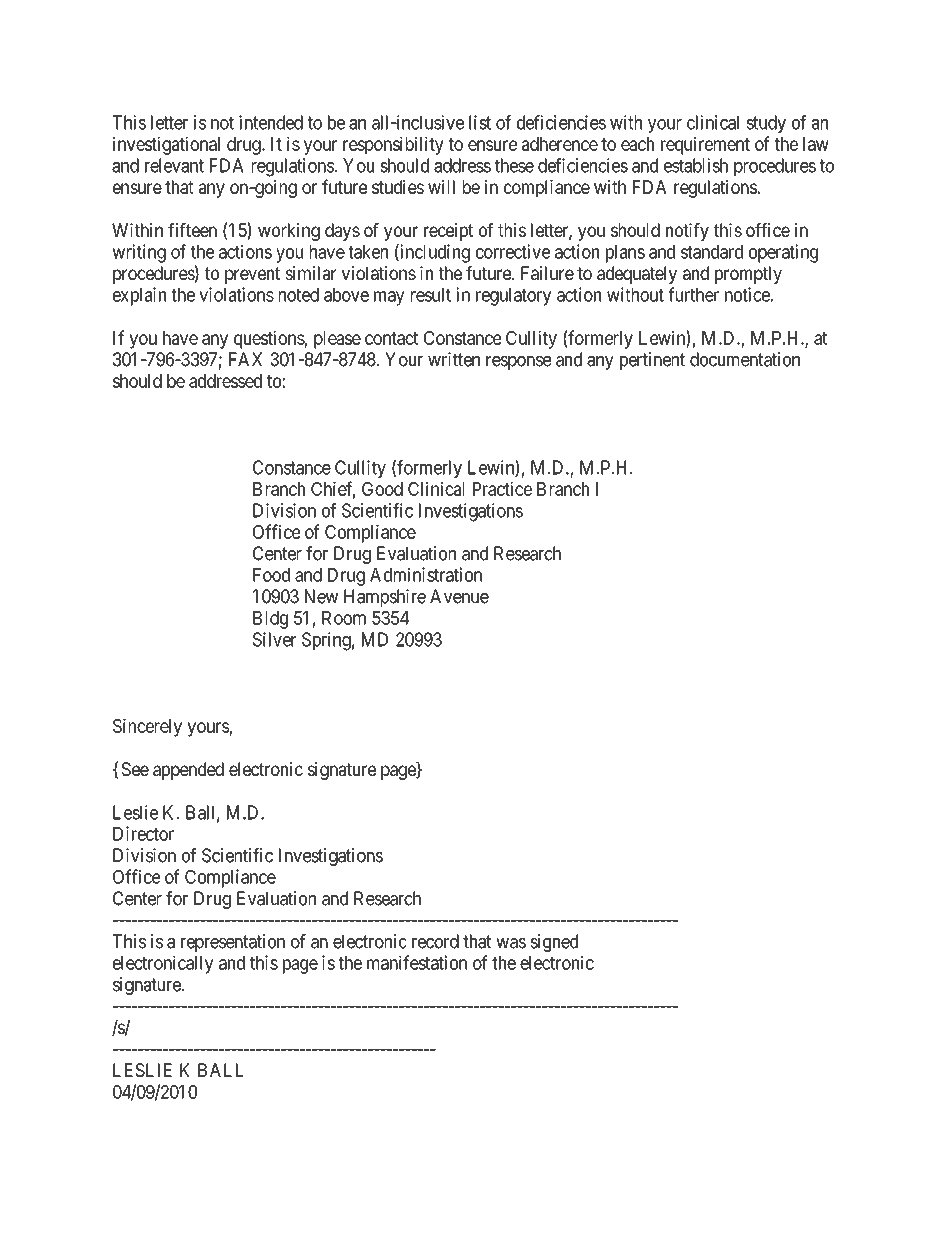 Image resolution: width=952 pixels, height=1233 pixels. What do you see at coordinates (705, 145) in the screenshot?
I see `requirement` at bounding box center [705, 145].
